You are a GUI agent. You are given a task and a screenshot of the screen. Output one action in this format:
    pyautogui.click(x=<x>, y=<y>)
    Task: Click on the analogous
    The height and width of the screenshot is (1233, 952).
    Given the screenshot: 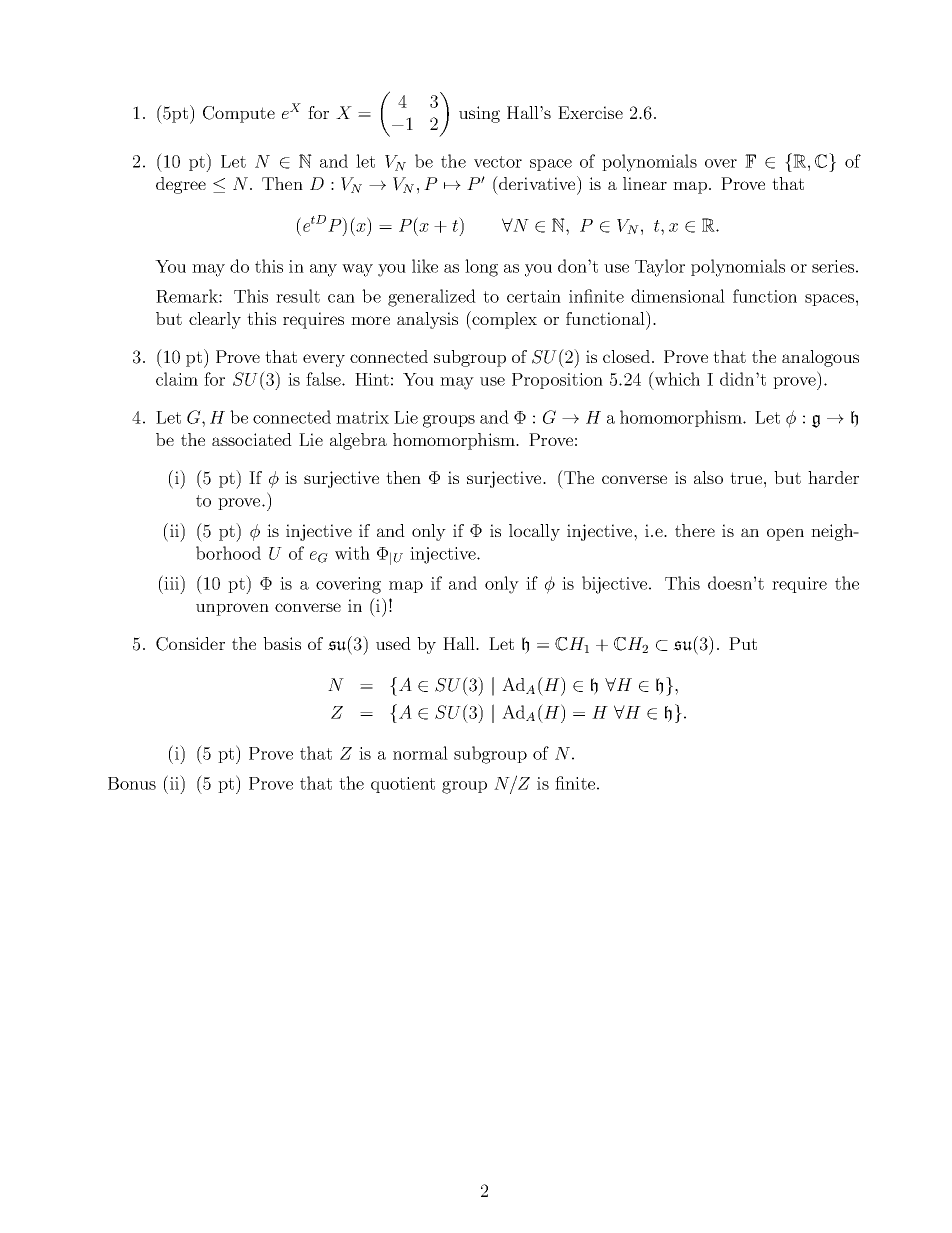 What is the action you would take?
    pyautogui.click(x=820, y=358)
